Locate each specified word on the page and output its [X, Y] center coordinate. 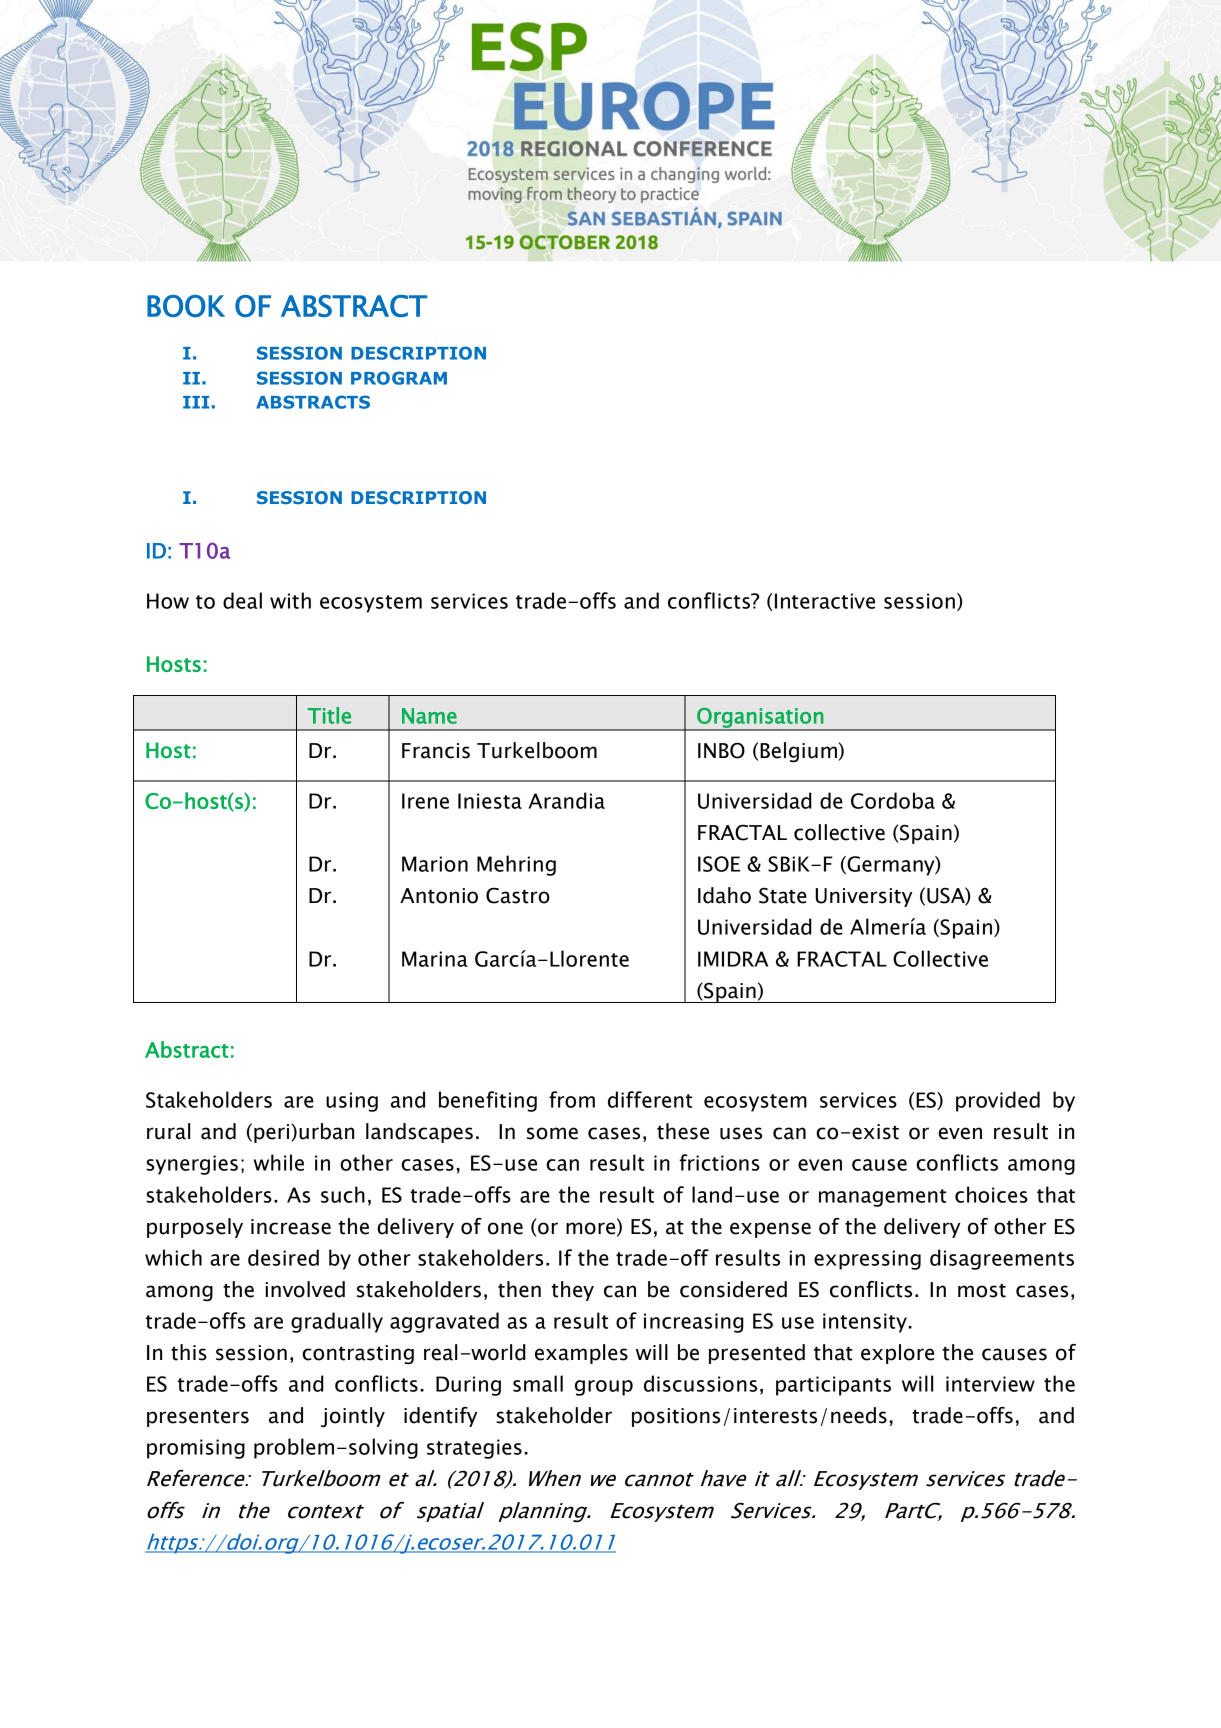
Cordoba [893, 800]
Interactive [825, 601]
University [863, 897]
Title [329, 715]
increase [291, 1227]
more [592, 1229]
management [882, 1198]
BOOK [186, 306]
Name [429, 716]
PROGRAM [399, 378]
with [290, 600]
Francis [436, 751]
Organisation [760, 719]
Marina [435, 959]
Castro [518, 895]
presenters [198, 1418]
